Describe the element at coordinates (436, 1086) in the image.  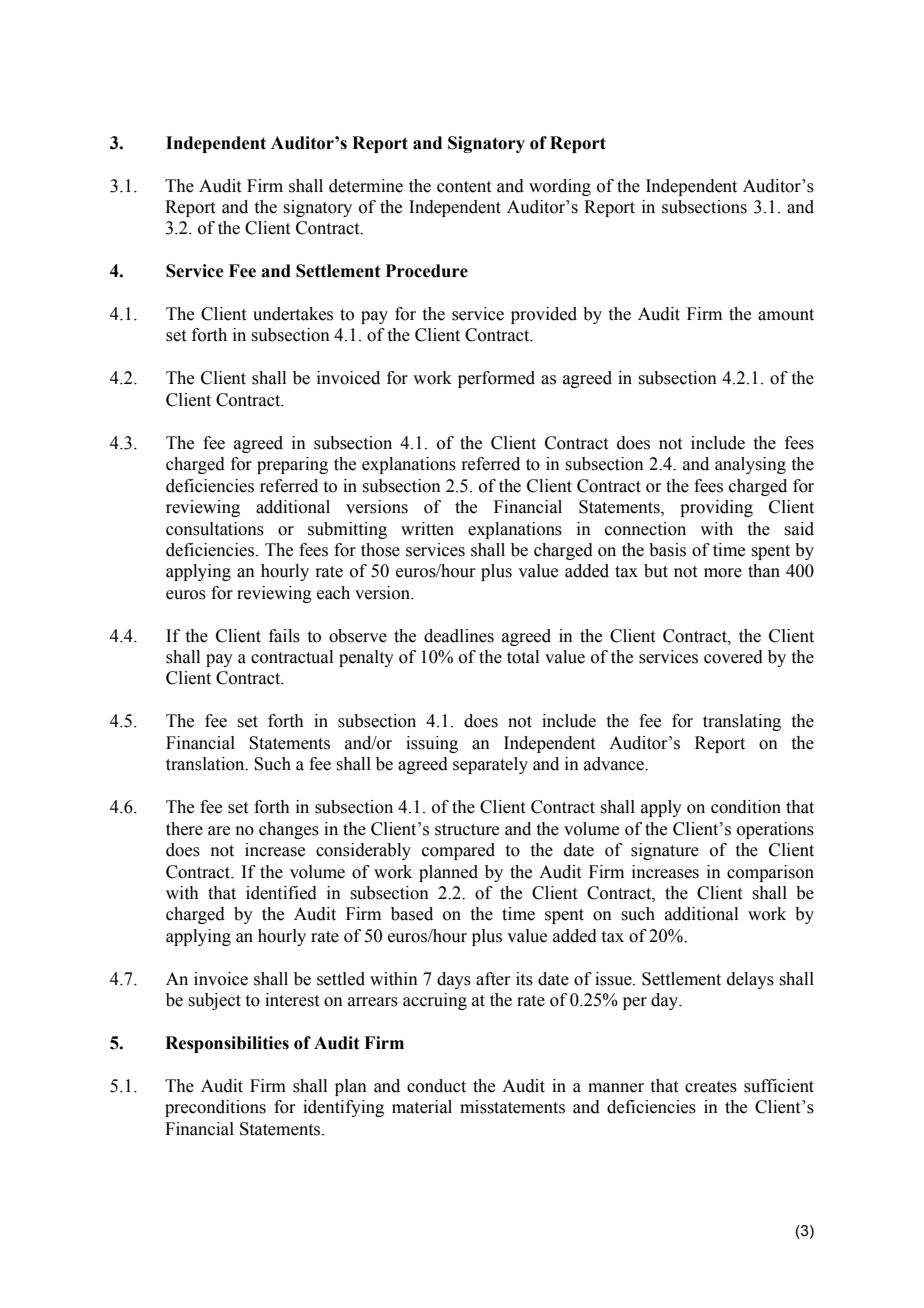
I see `conduct` at that location.
